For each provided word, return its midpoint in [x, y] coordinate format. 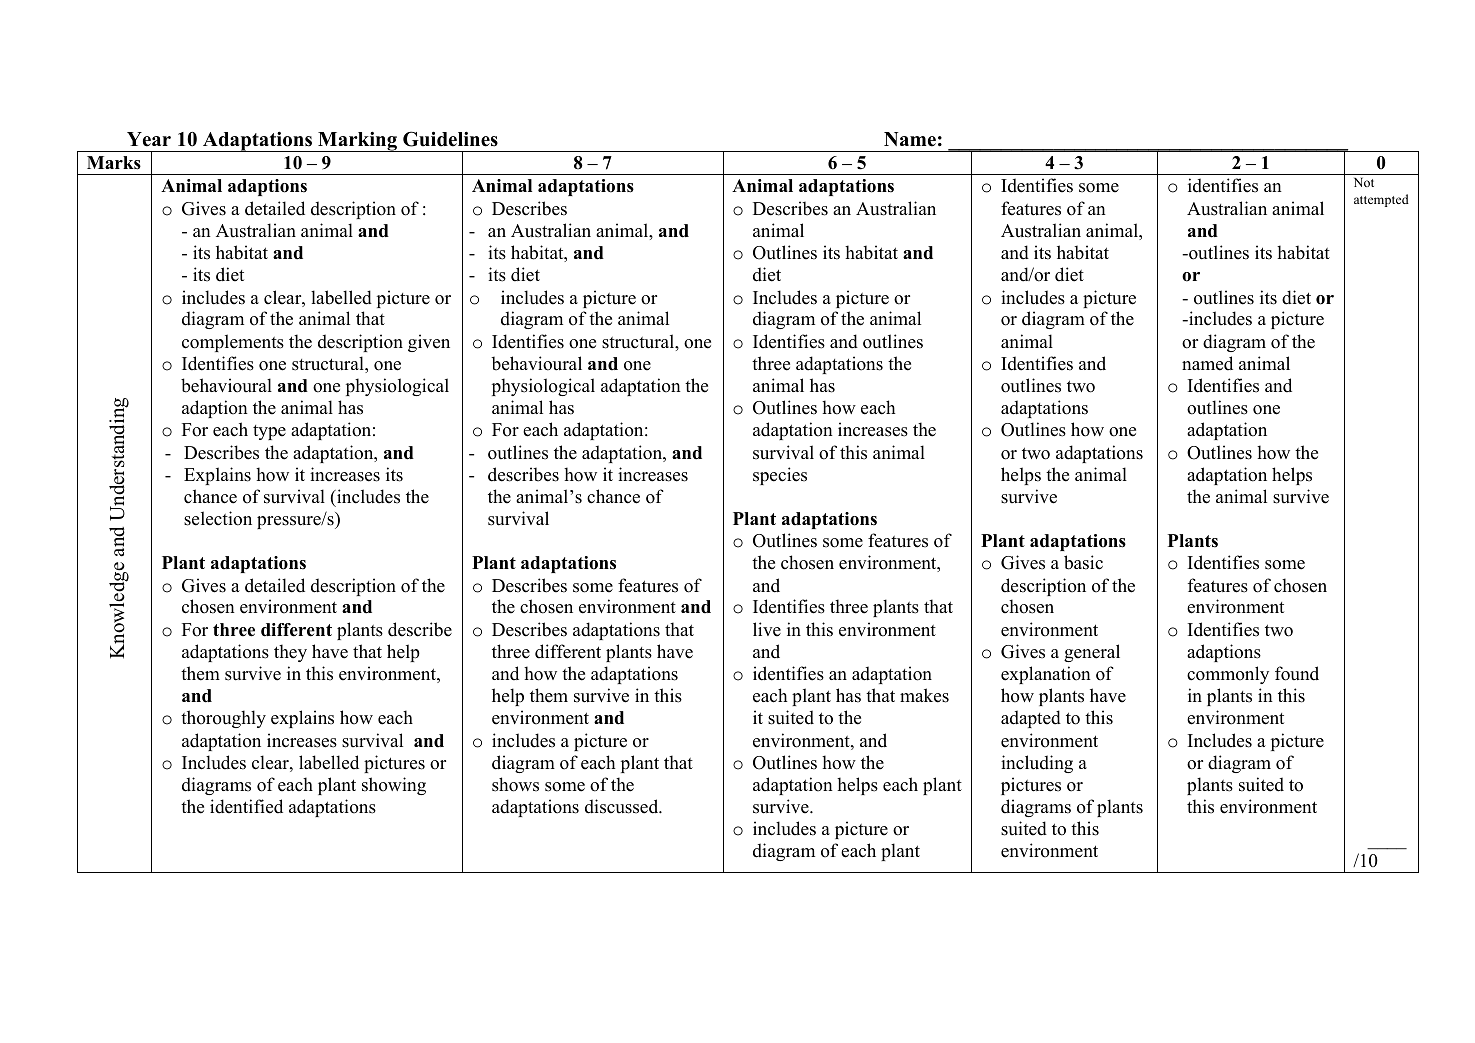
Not [1364, 182]
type [269, 432]
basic [1083, 562]
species [780, 476]
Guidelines [450, 139]
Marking [357, 142]
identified [246, 806]
